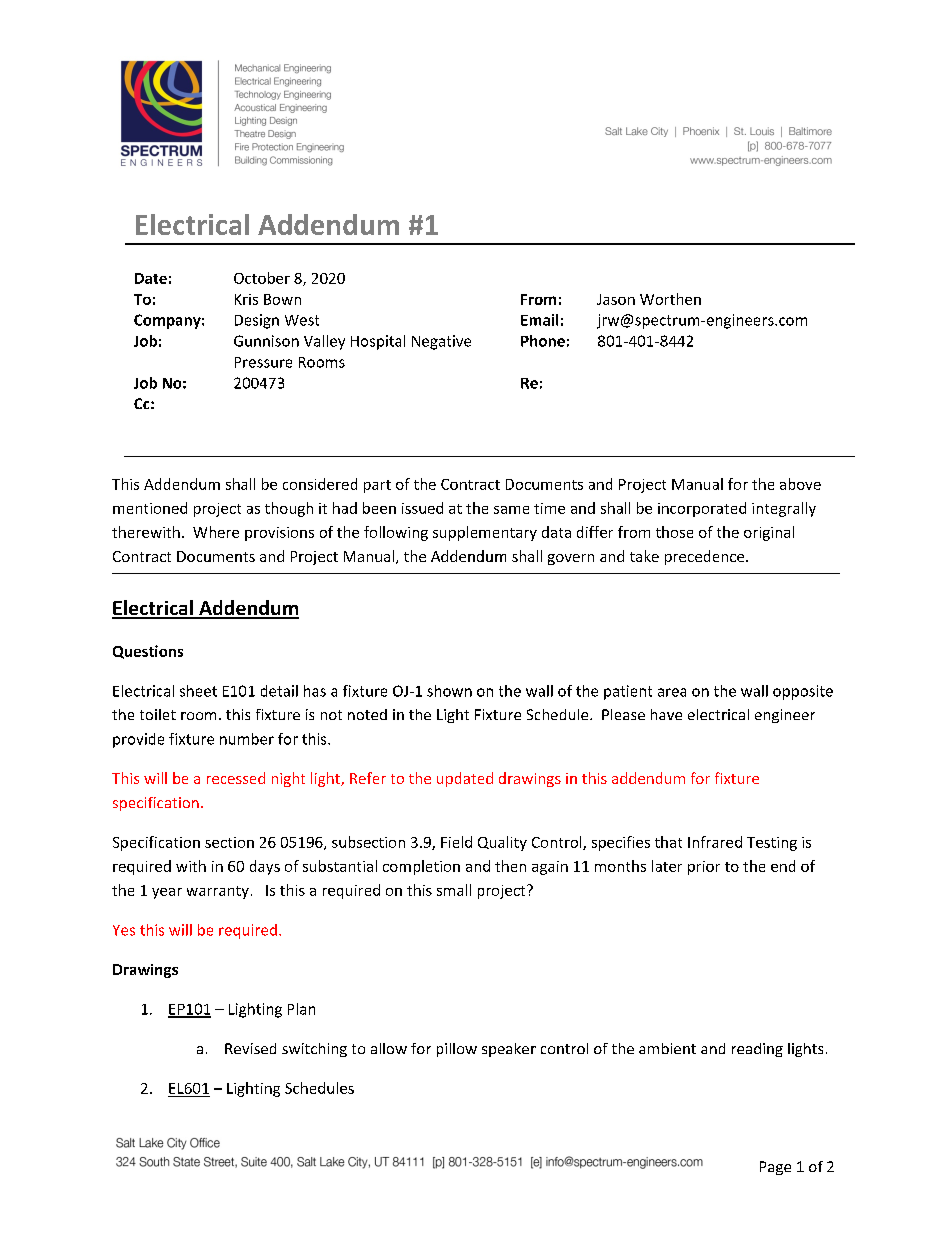 The height and width of the screenshot is (1233, 952). What do you see at coordinates (616, 299) in the screenshot?
I see `Jason` at bounding box center [616, 299].
